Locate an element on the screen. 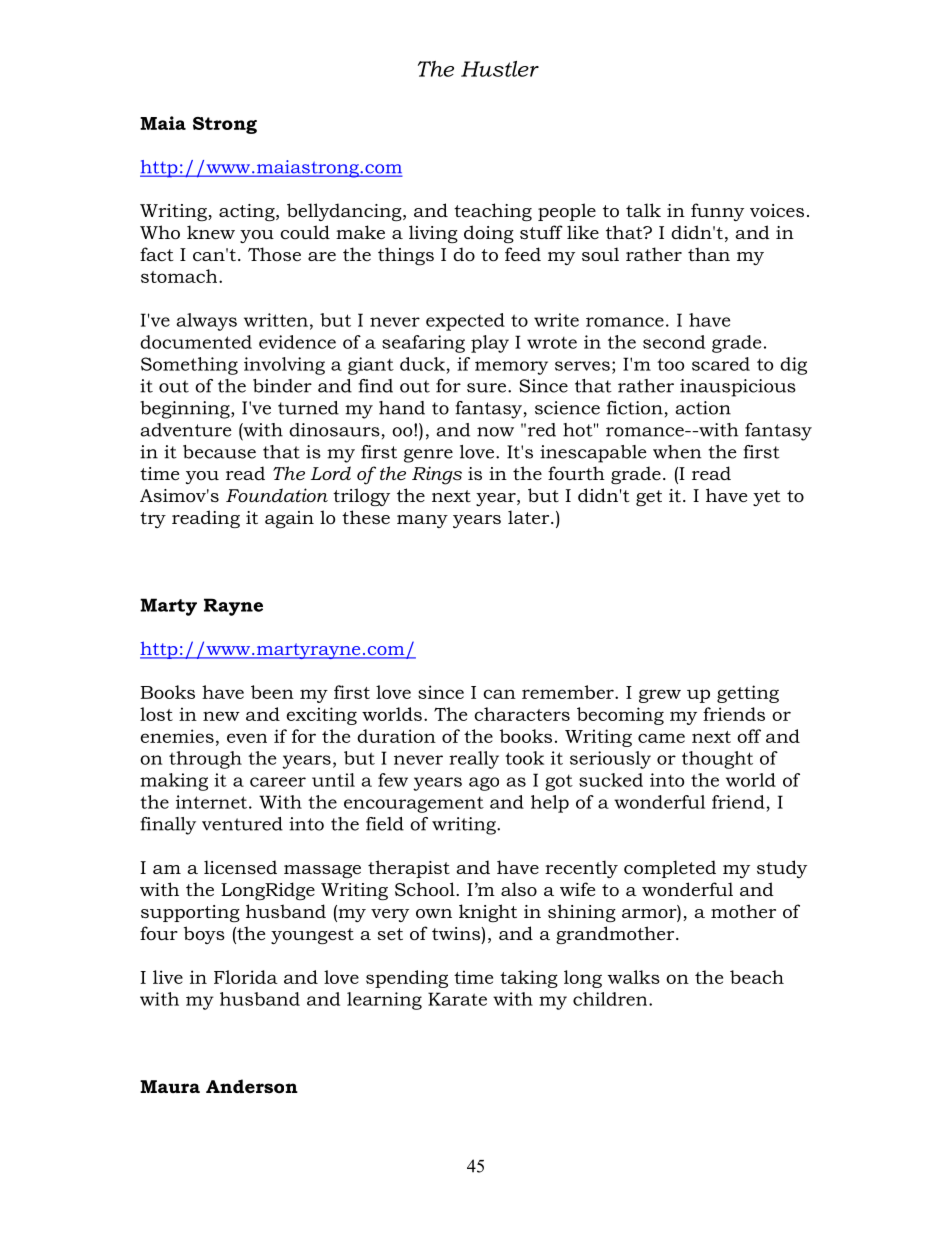  getting is located at coordinates (748, 694).
